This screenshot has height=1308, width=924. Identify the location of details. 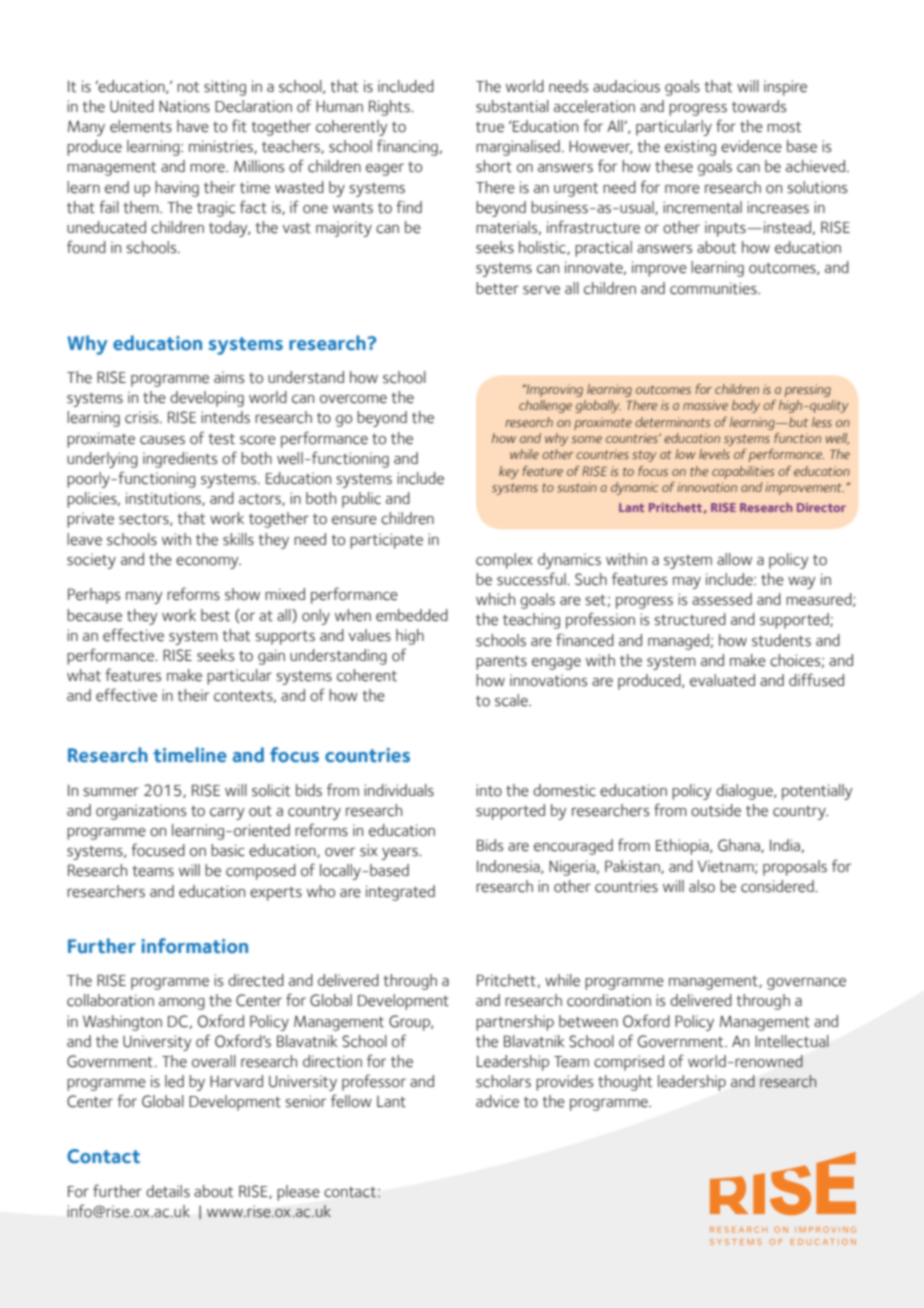
(168, 1191).
